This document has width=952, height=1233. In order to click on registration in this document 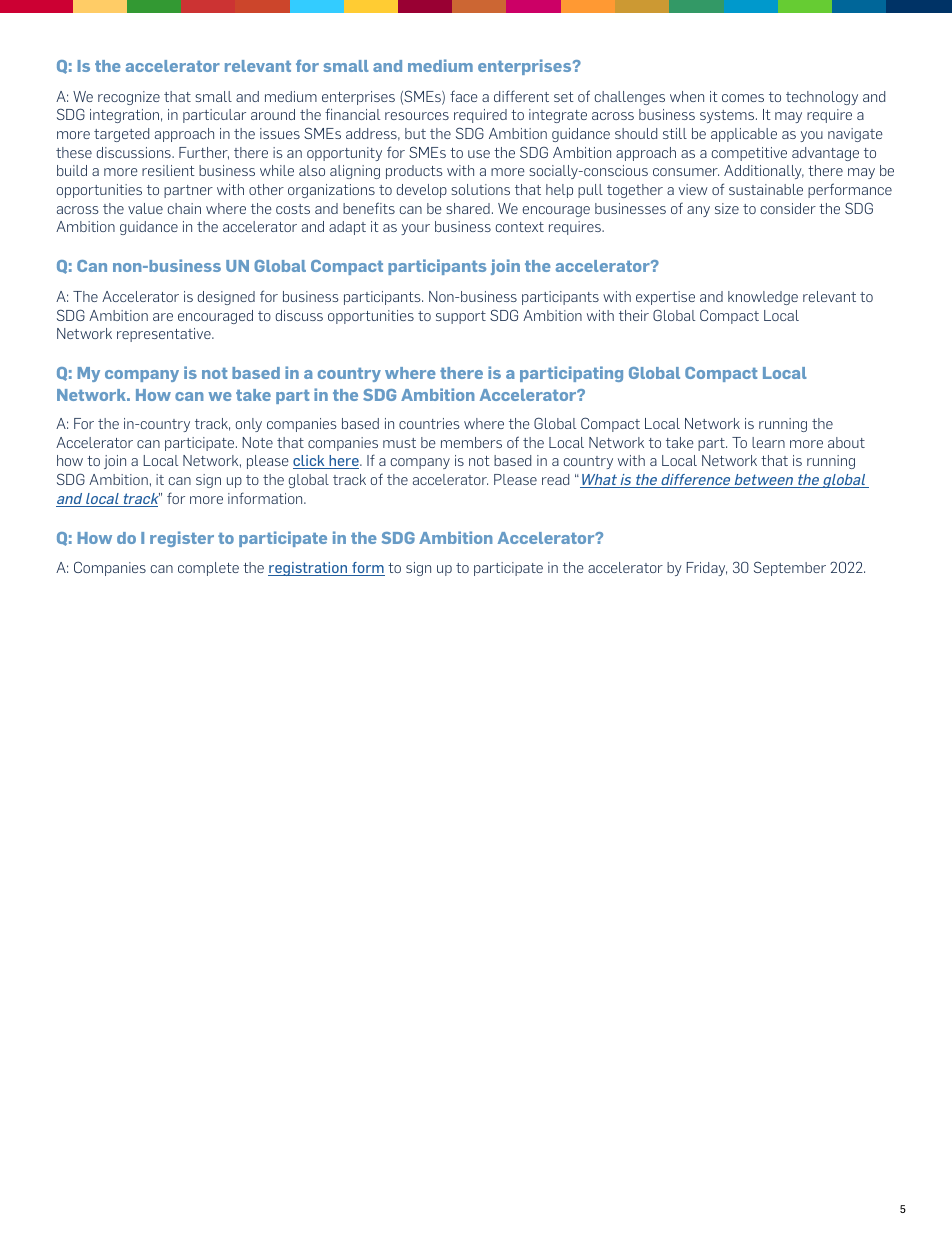, I will do `click(309, 569)`.
